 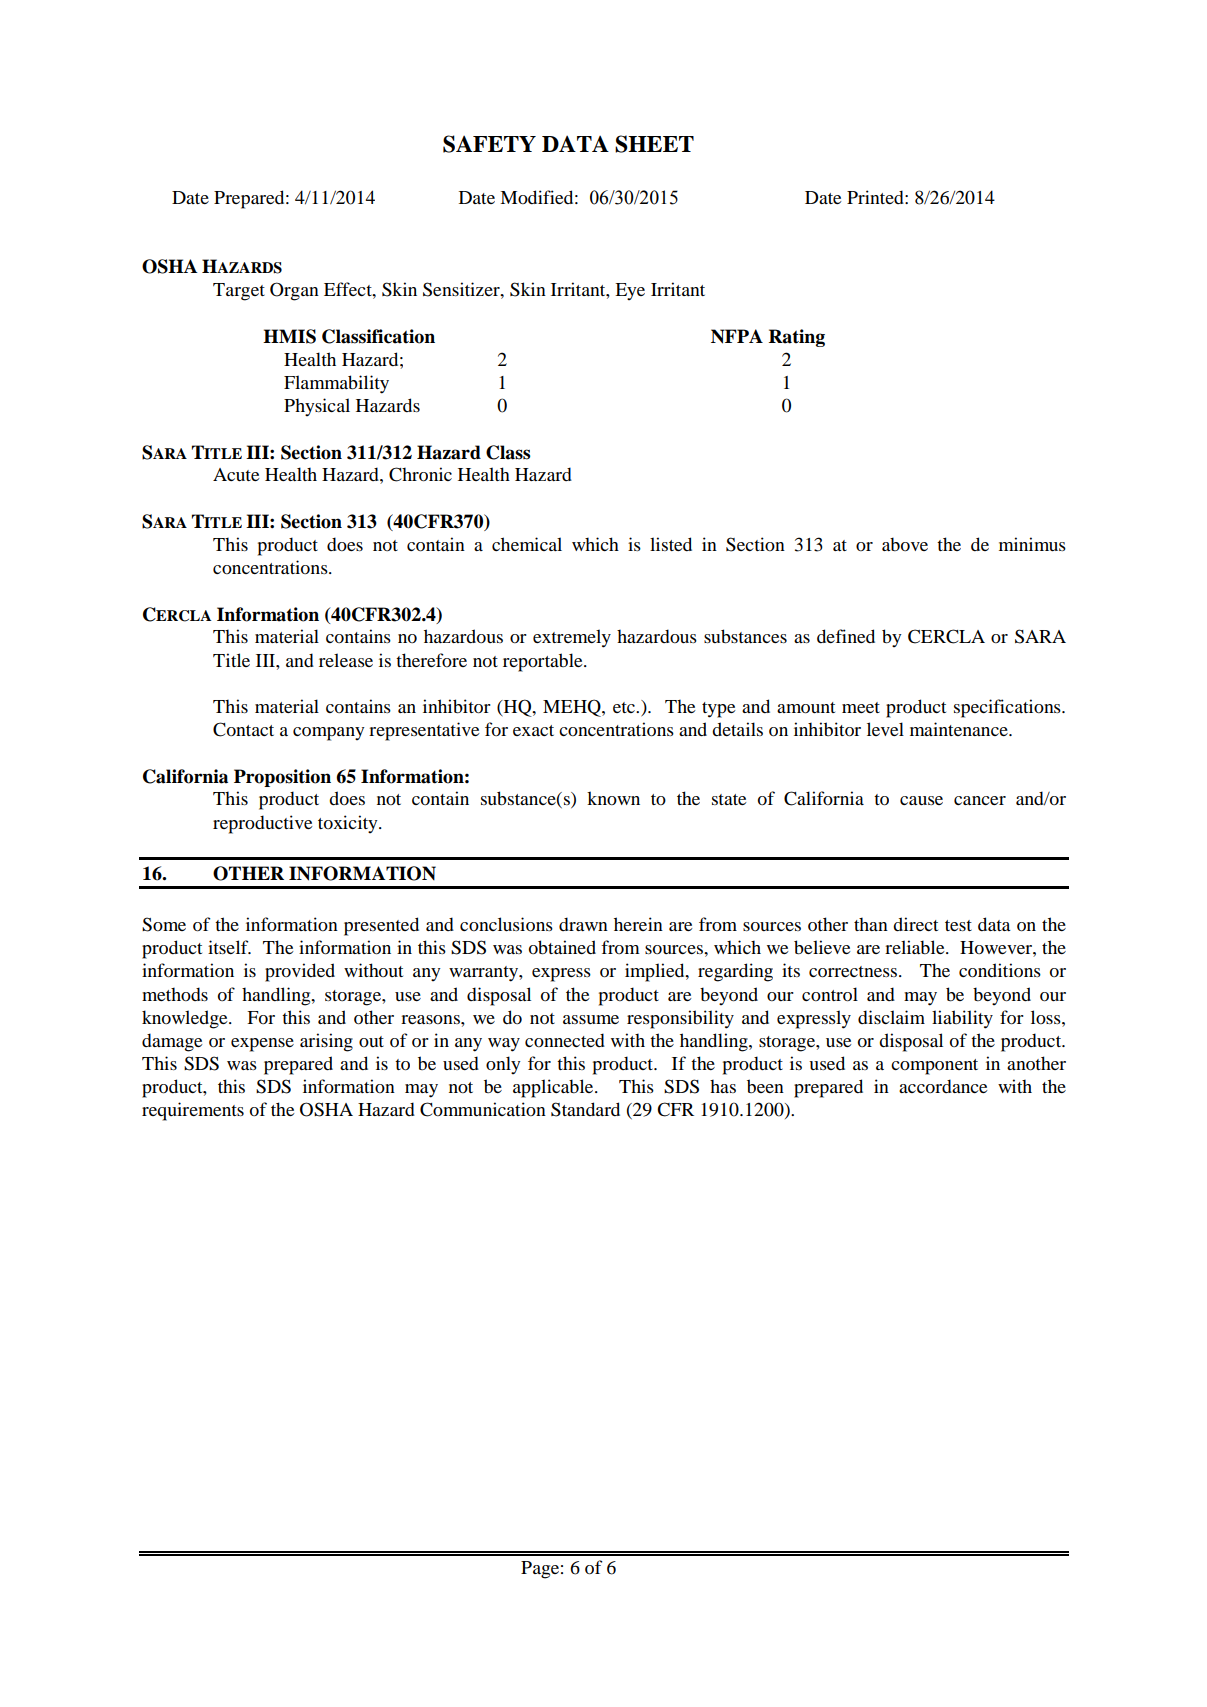 What do you see at coordinates (262, 1045) in the image?
I see `expense` at bounding box center [262, 1045].
